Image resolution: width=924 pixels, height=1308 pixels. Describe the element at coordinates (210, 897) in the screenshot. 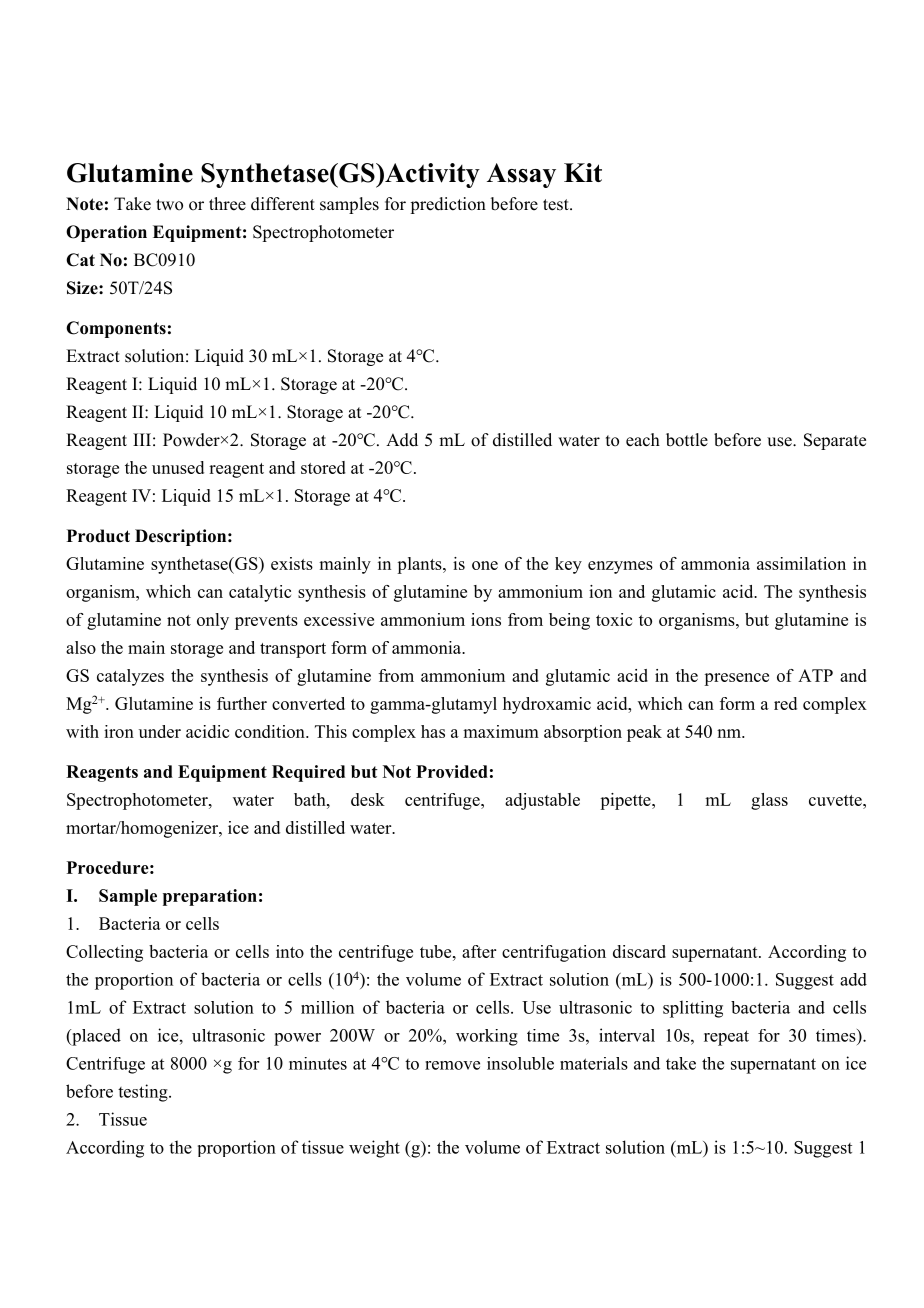

I see `preparation` at that location.
